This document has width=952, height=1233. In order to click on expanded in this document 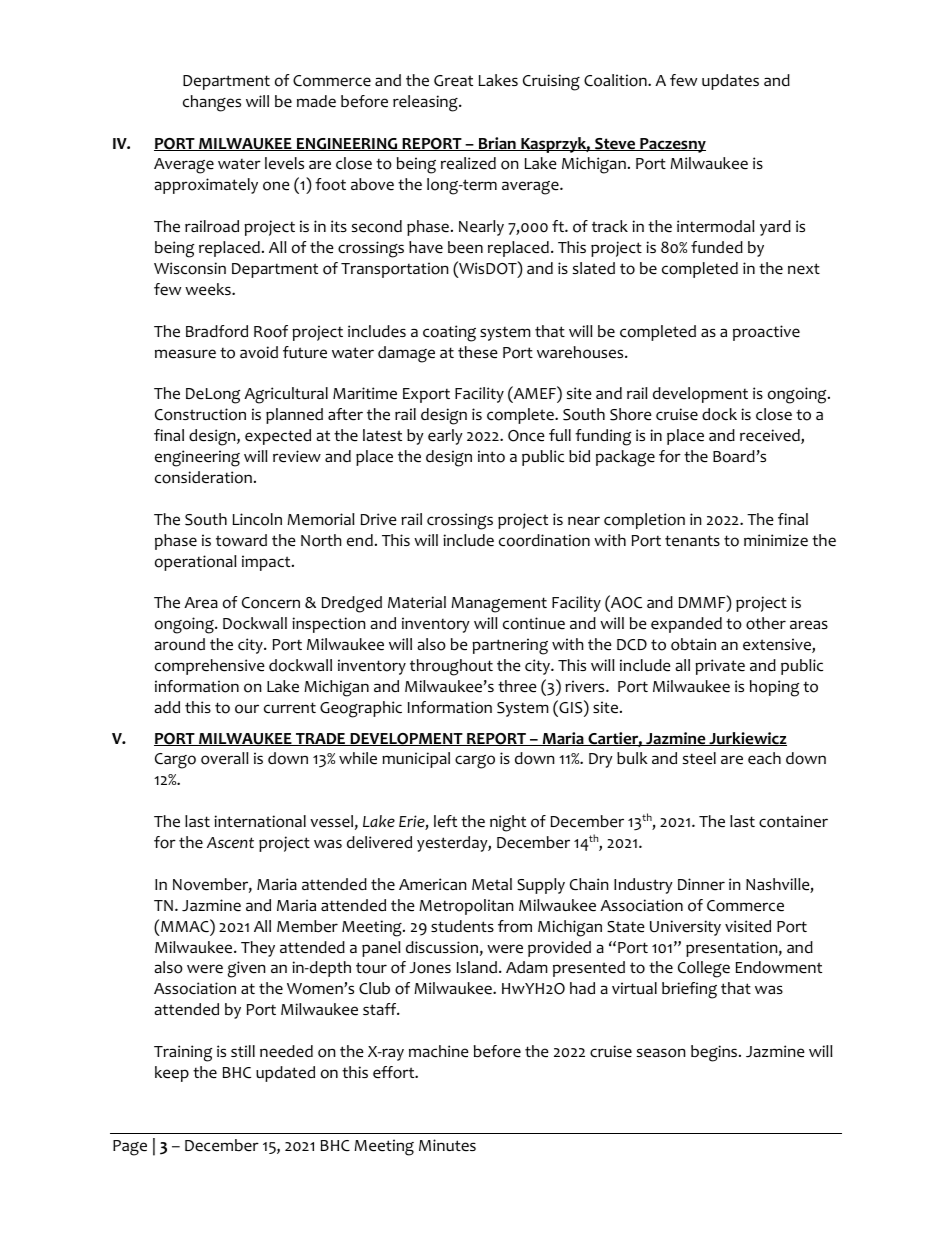, I will do `click(686, 625)`.
